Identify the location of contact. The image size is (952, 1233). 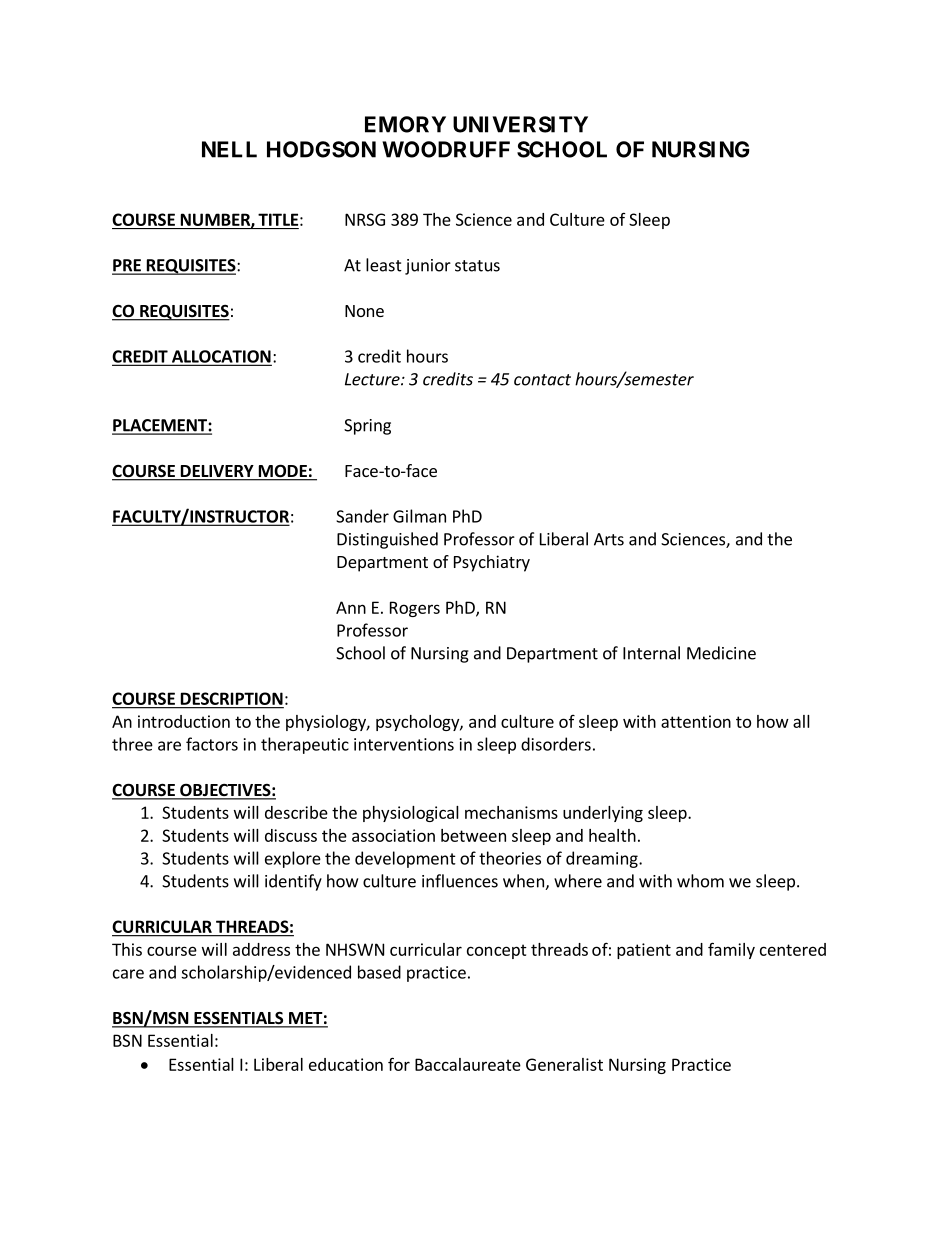
(542, 380).
